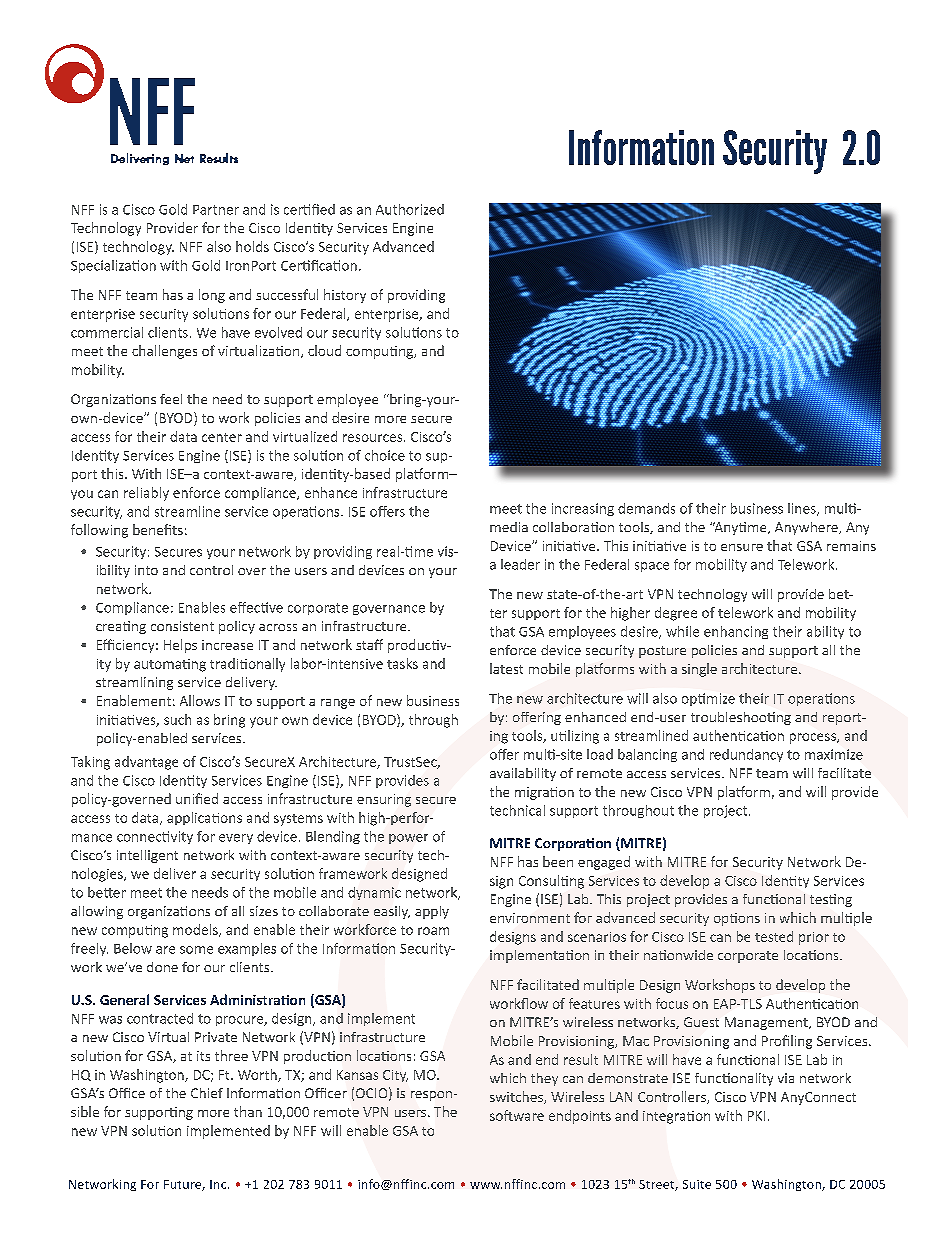 This screenshot has height=1233, width=952. I want to click on Authorized, so click(410, 209).
